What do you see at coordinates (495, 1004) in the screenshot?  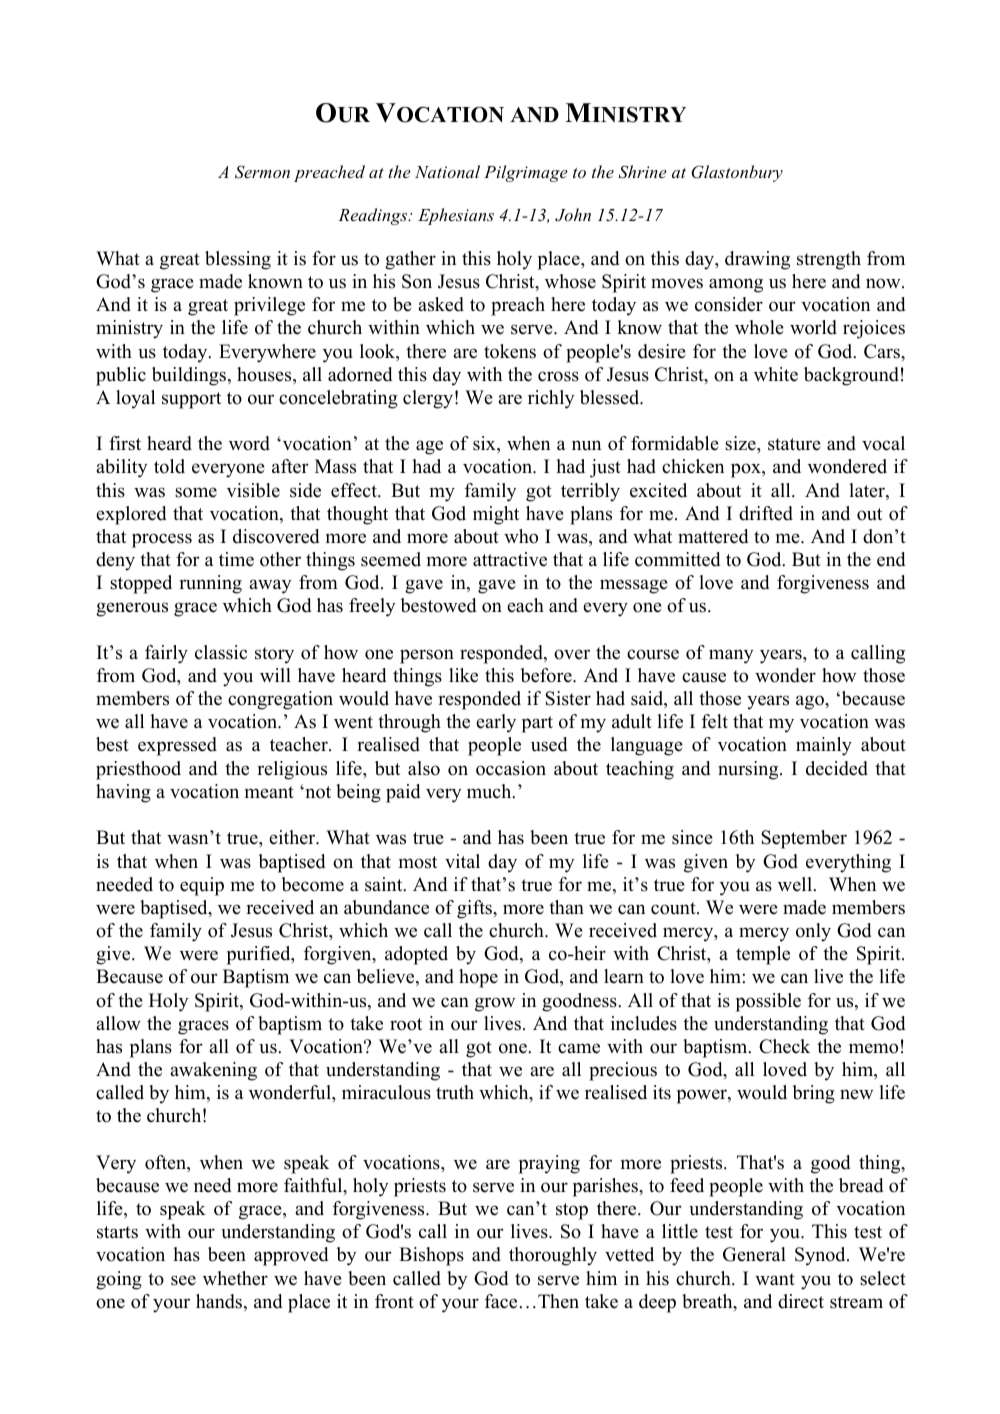 I see `grow` at bounding box center [495, 1004].
